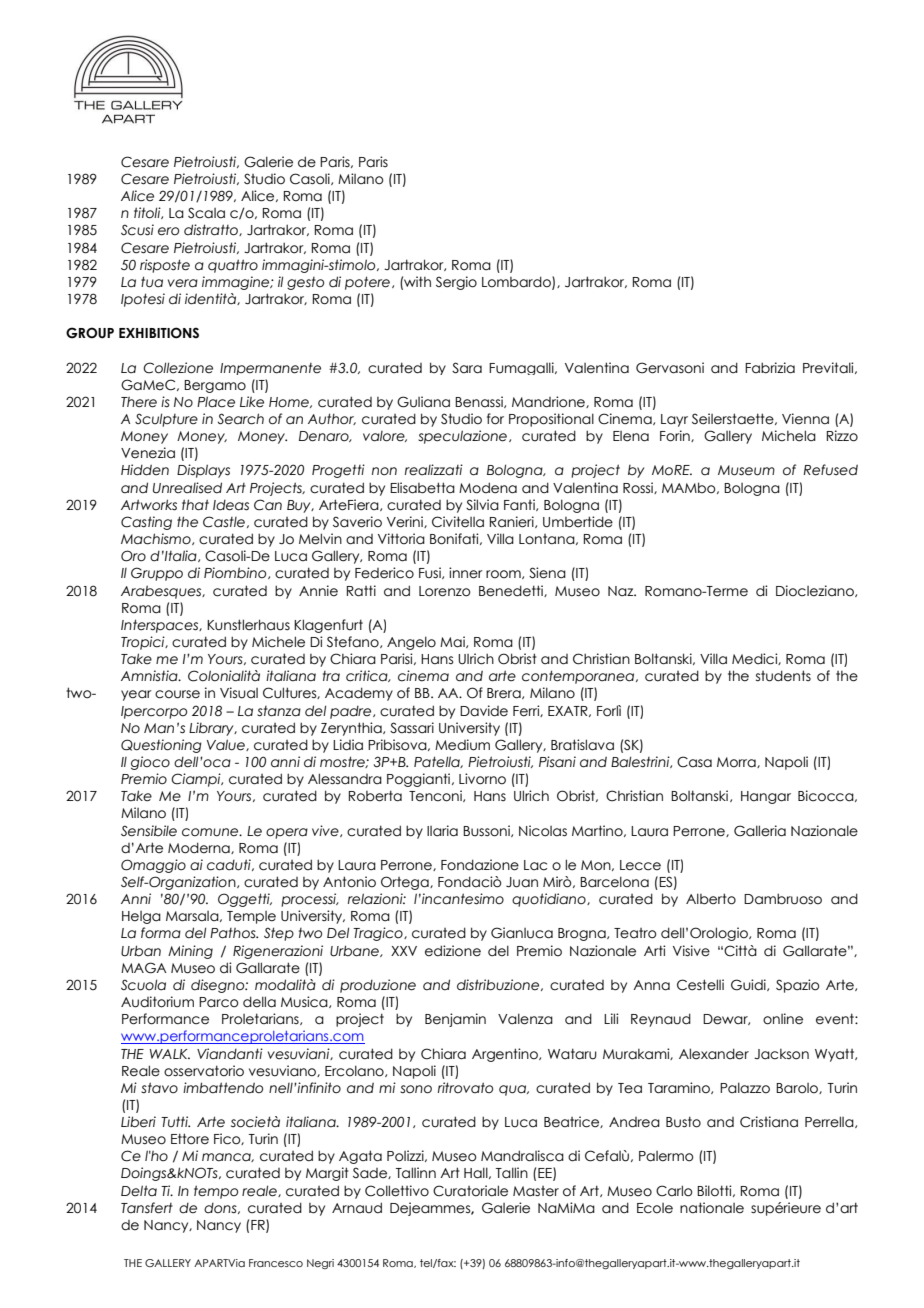  I want to click on Casa, so click(694, 762).
